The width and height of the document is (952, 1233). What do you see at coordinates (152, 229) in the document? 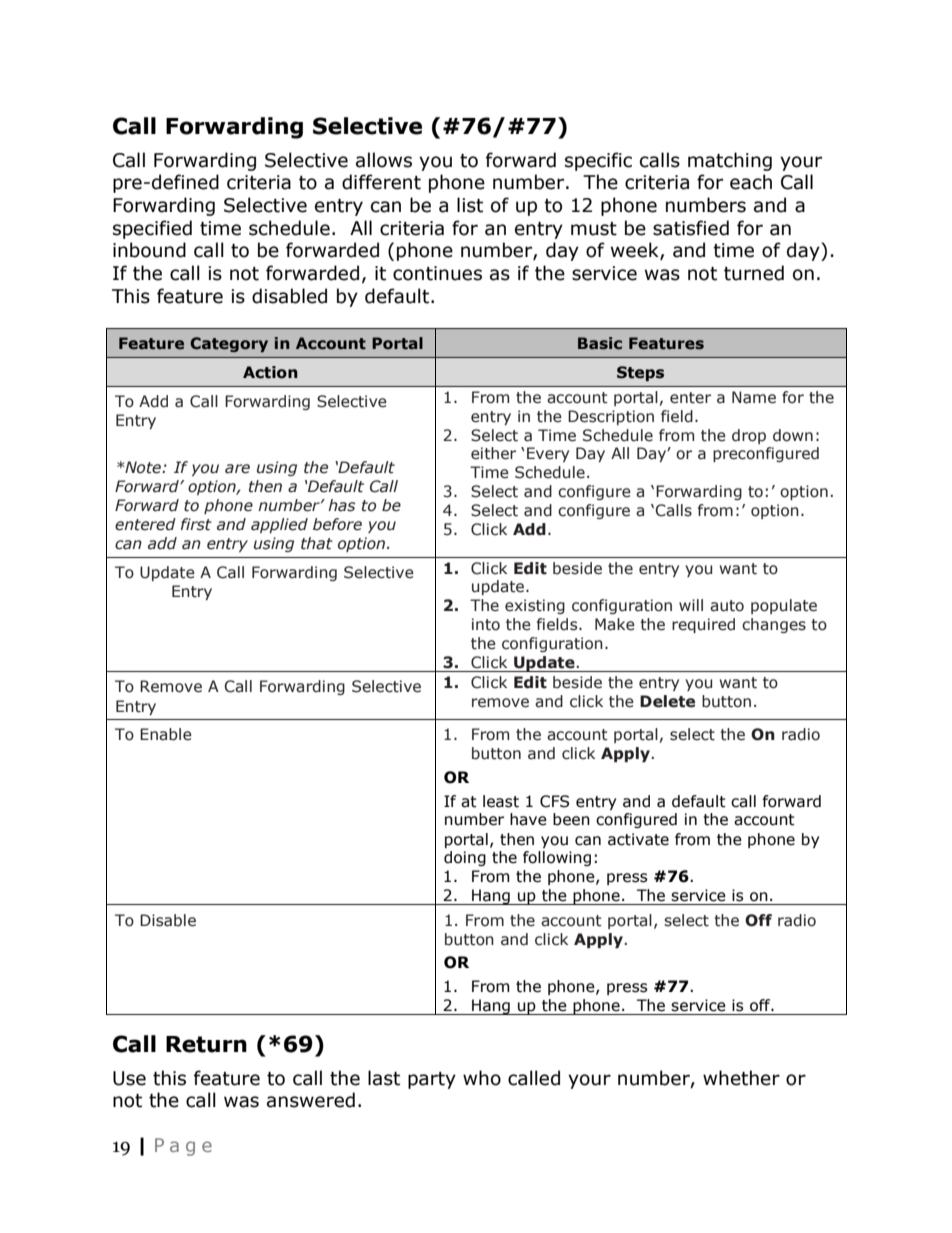
I see `specified` at bounding box center [152, 229].
